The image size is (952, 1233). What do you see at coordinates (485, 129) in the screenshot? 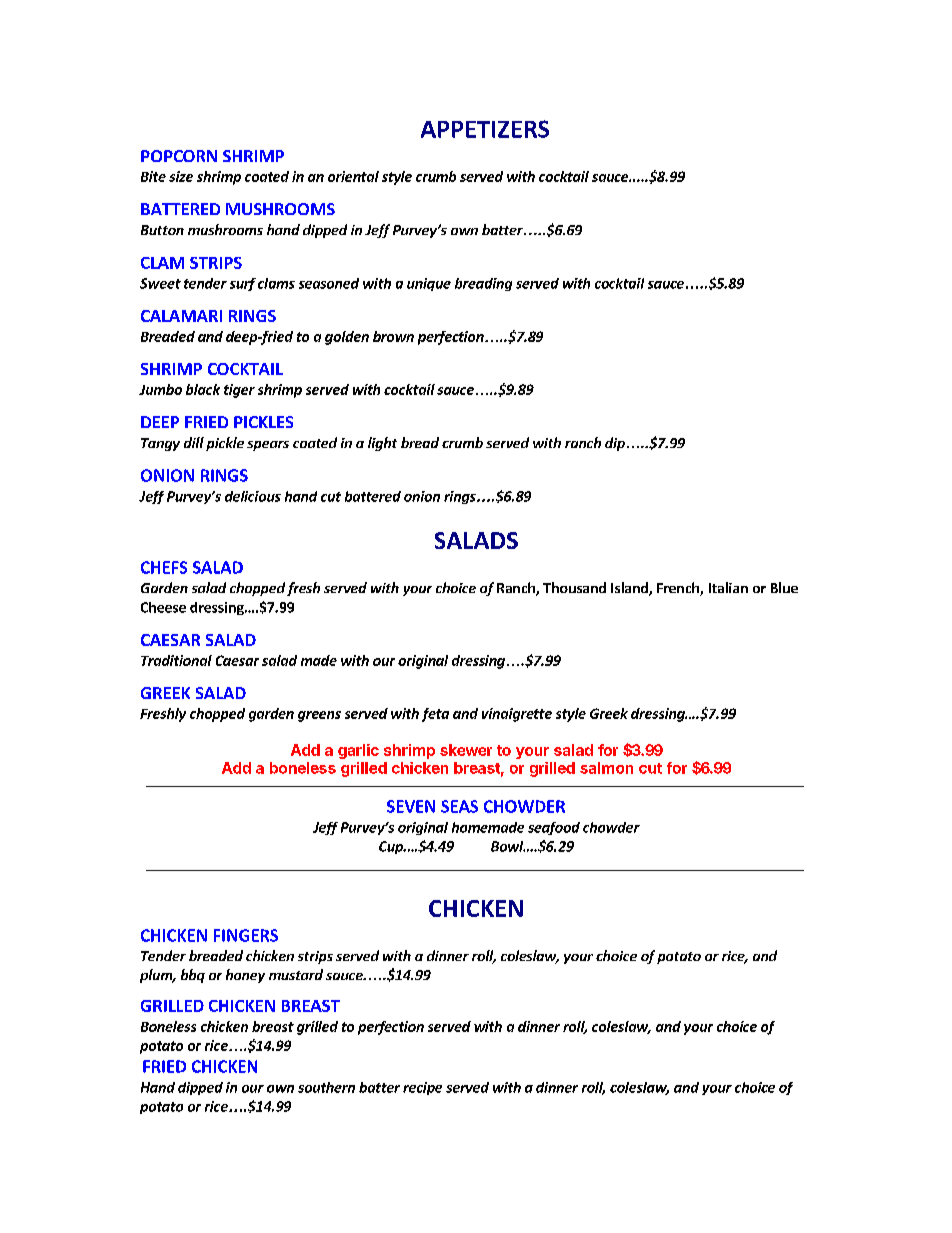
I see `APPETIZERS` at bounding box center [485, 129].
